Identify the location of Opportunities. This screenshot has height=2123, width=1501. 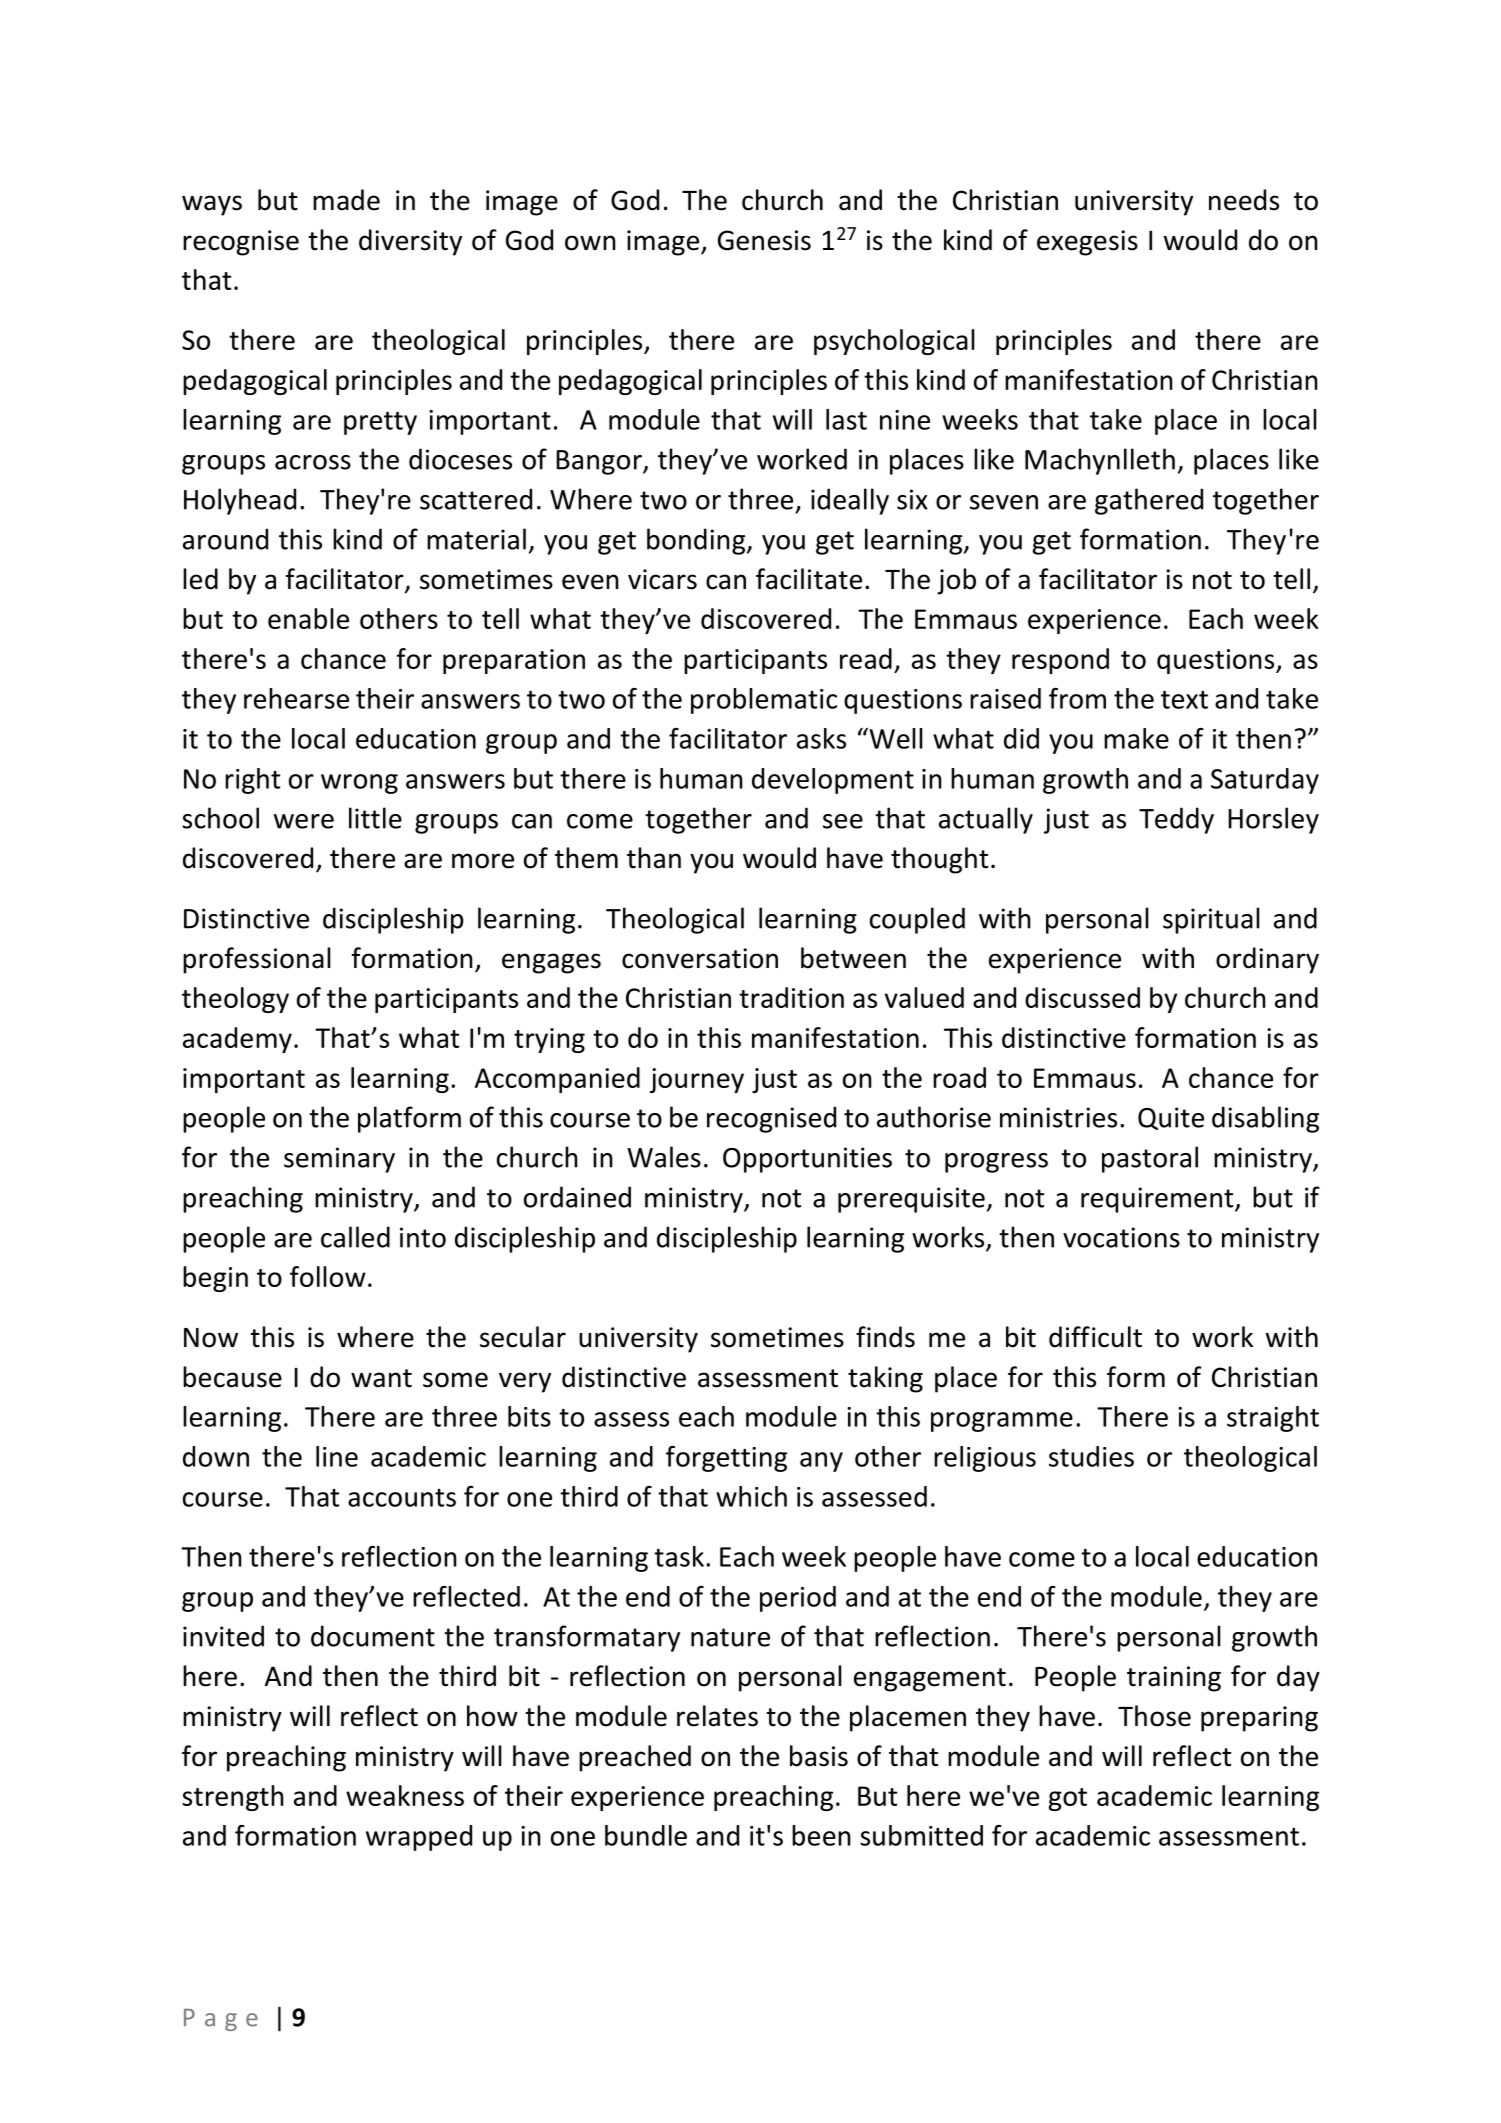
(807, 1160).
